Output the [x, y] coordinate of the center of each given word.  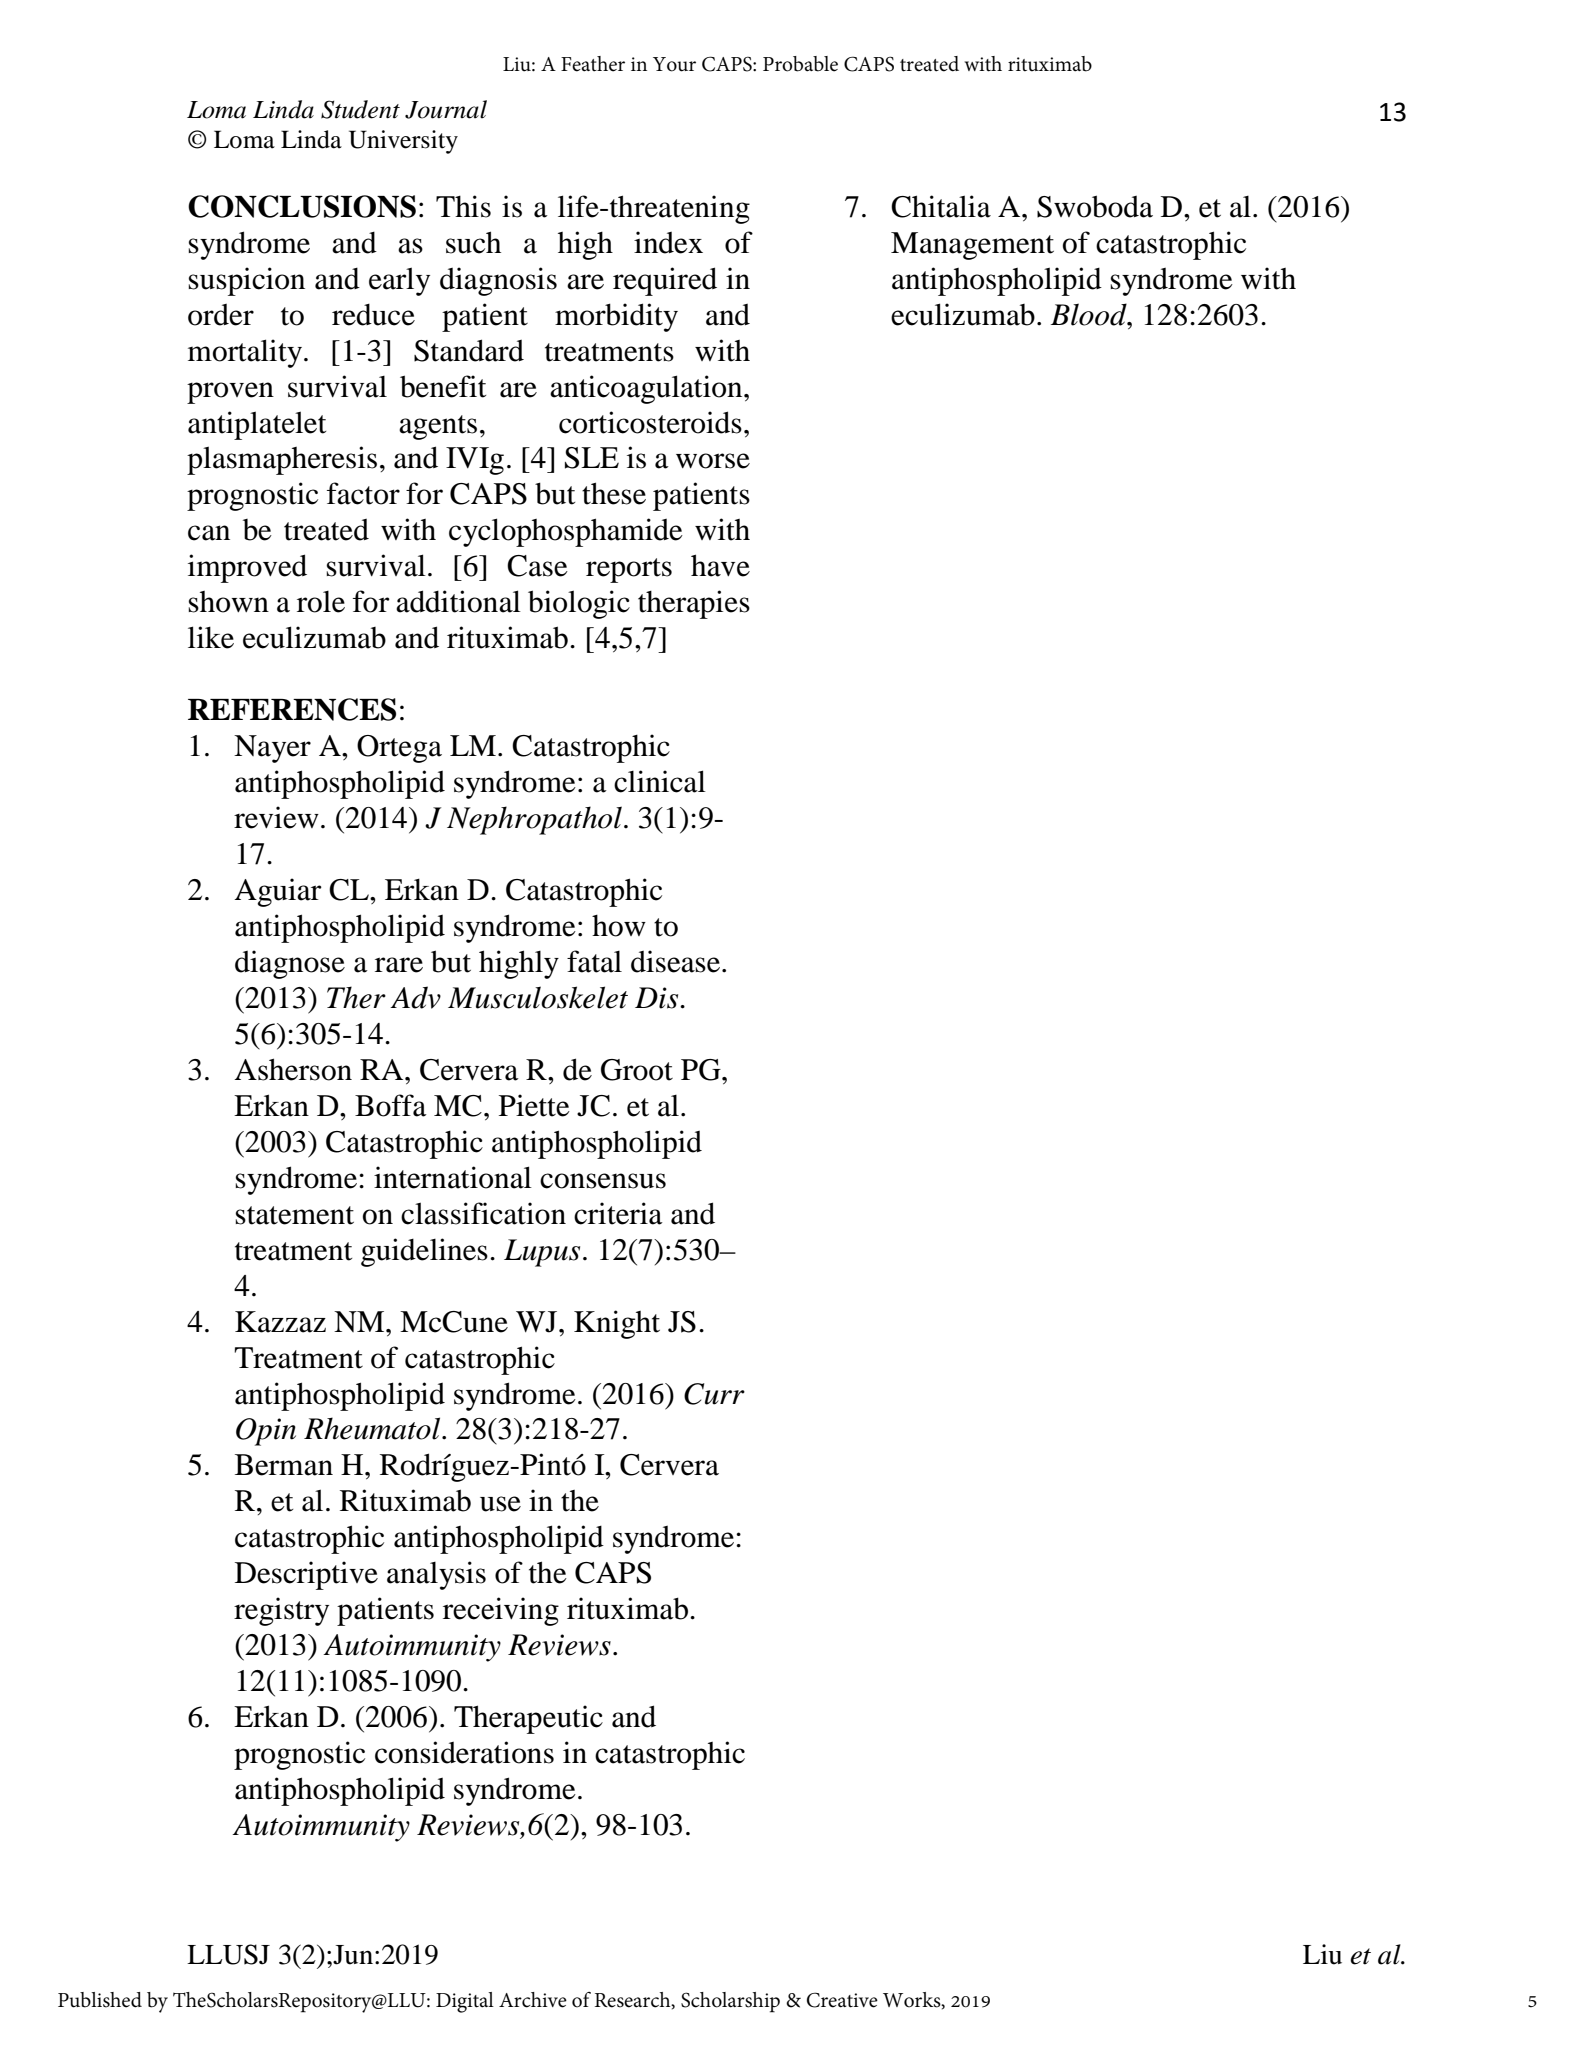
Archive [533, 2000]
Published [100, 2000]
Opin [266, 1432]
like [211, 637]
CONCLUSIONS [302, 206]
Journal [446, 109]
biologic [579, 604]
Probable [800, 64]
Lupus [542, 1253]
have [720, 565]
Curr [714, 1394]
